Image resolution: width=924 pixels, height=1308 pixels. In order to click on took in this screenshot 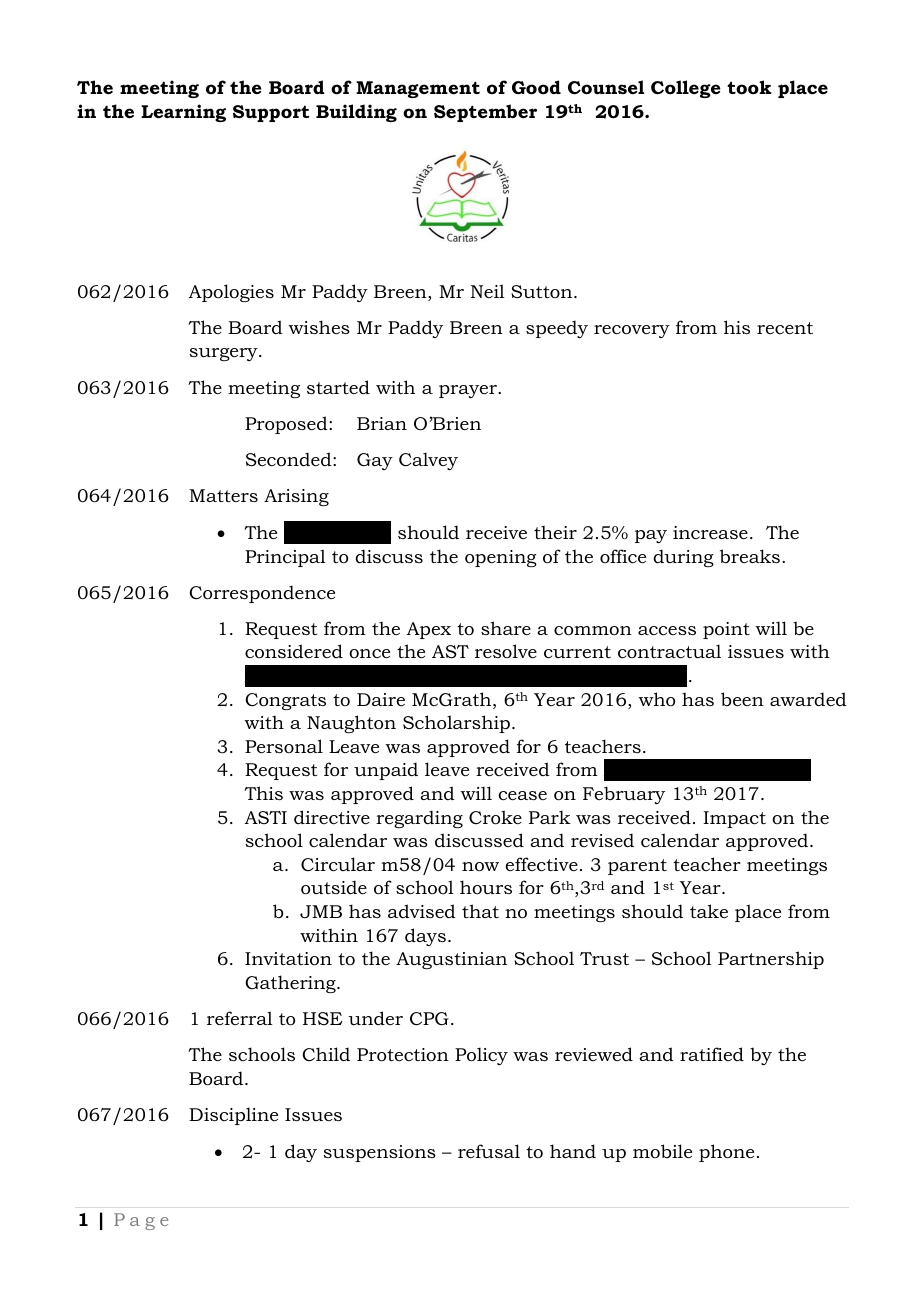, I will do `click(749, 87)`.
